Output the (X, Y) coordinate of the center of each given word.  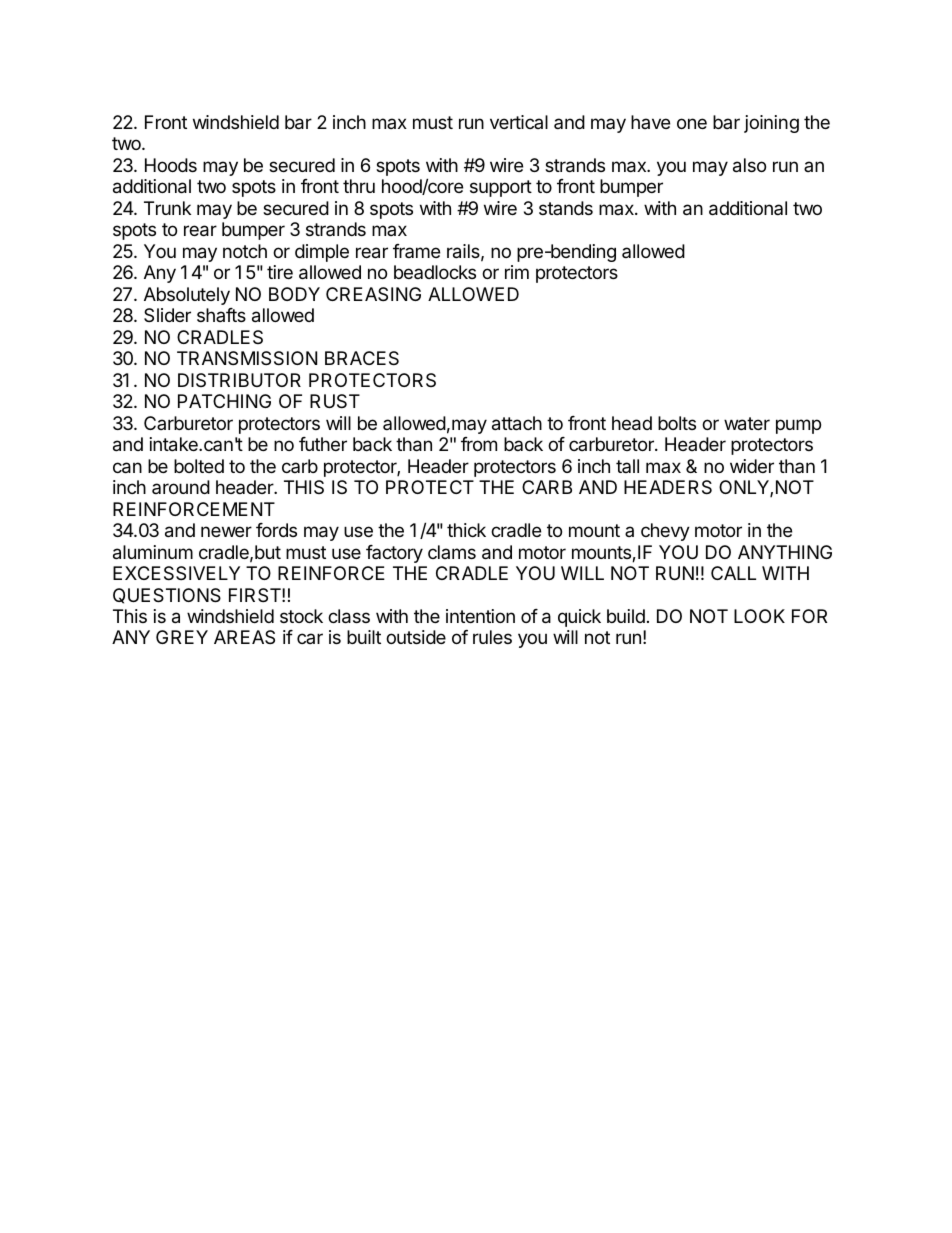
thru (359, 186)
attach (517, 423)
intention (480, 616)
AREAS (244, 637)
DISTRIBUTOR (239, 380)
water (747, 424)
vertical (519, 122)
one (692, 123)
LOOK (759, 616)
